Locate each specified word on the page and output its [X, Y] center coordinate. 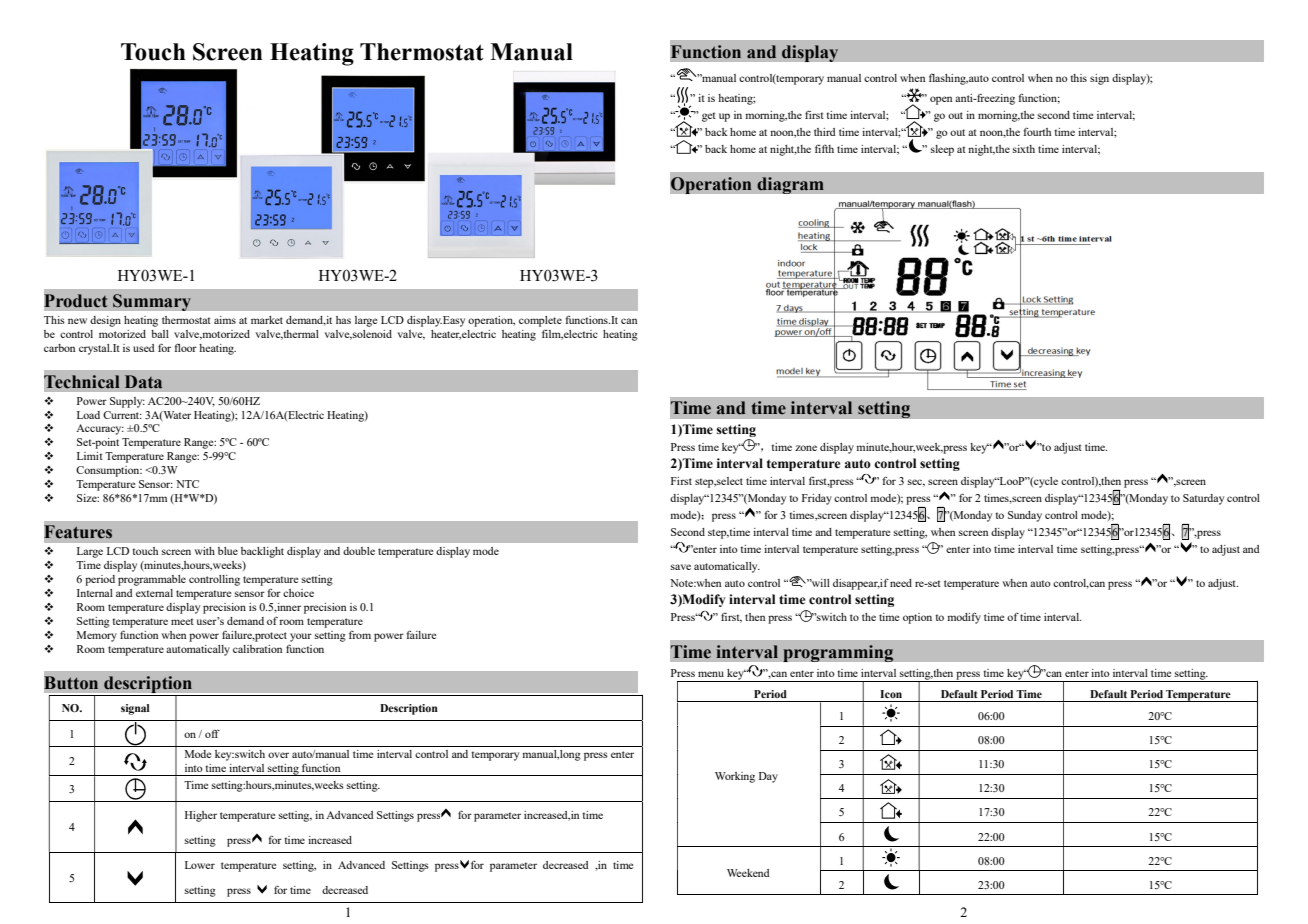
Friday [817, 499]
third [825, 132]
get [709, 117]
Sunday [1025, 516]
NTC [187, 484]
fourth [1037, 131]
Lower [200, 865]
